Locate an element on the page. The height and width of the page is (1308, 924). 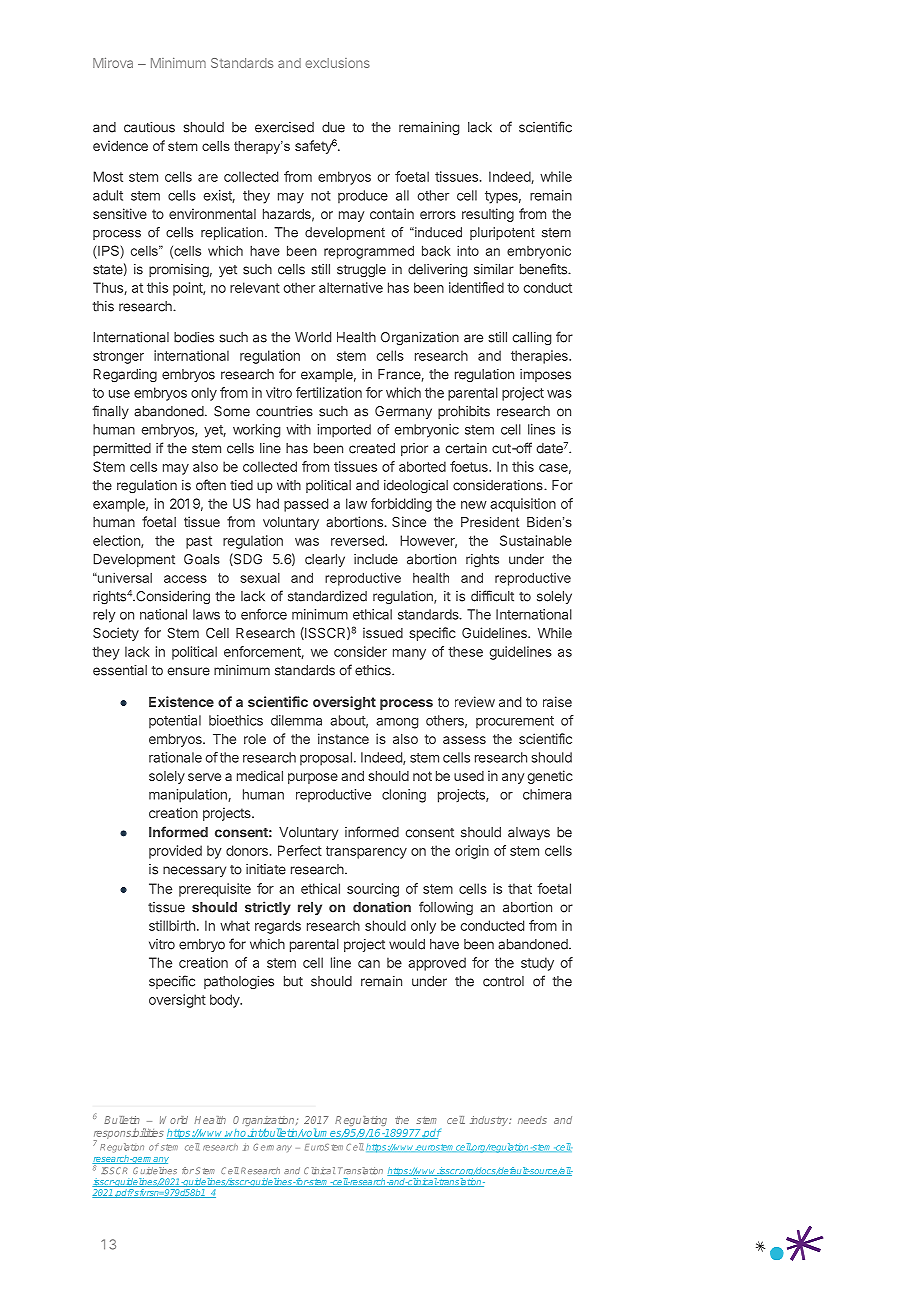
calling is located at coordinates (531, 338).
